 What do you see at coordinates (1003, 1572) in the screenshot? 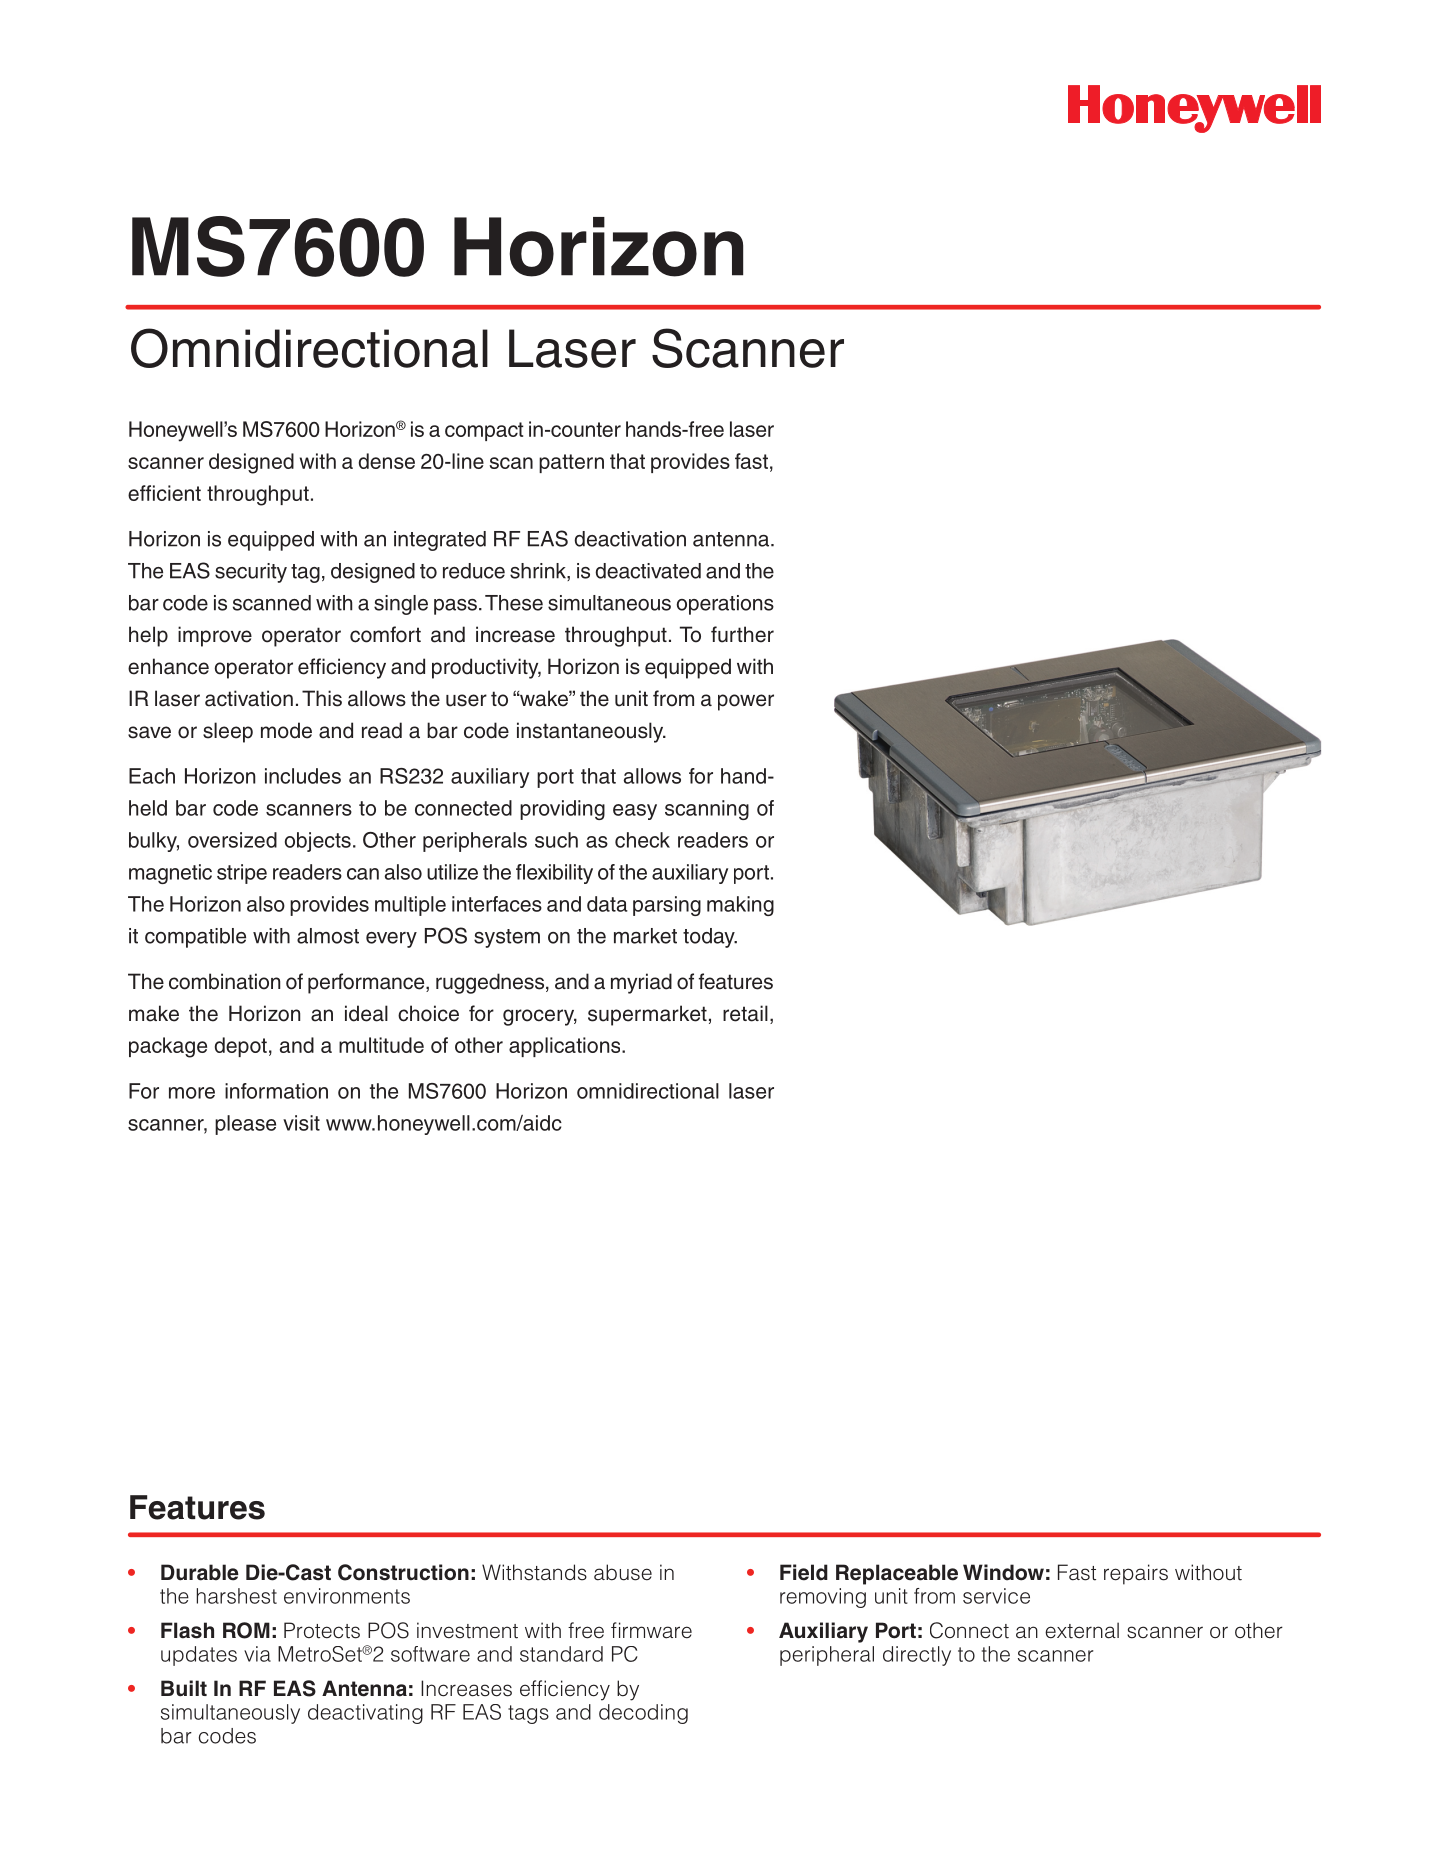
I see `Window` at bounding box center [1003, 1572].
